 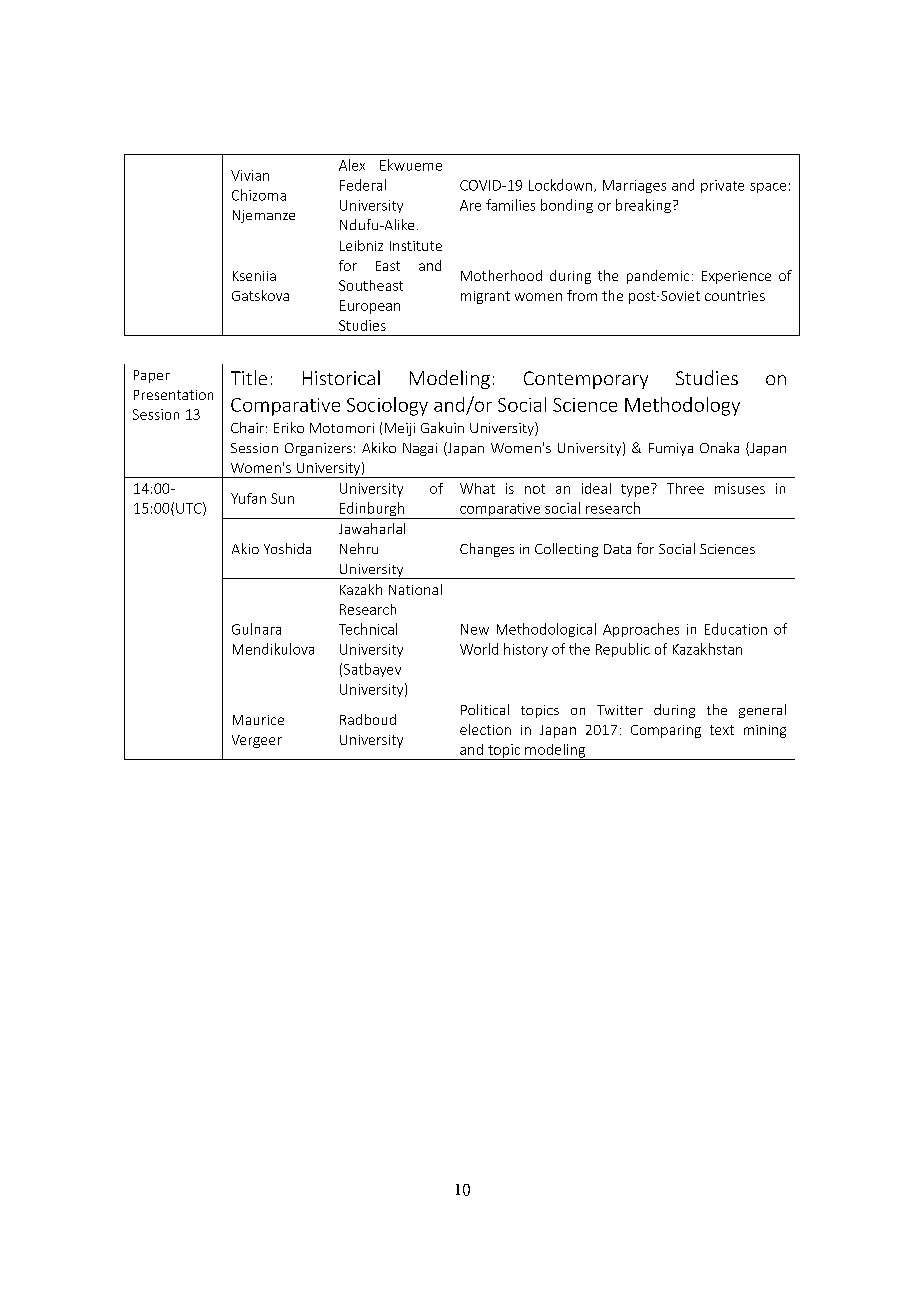 What do you see at coordinates (250, 175) in the screenshot?
I see `Vivian` at bounding box center [250, 175].
